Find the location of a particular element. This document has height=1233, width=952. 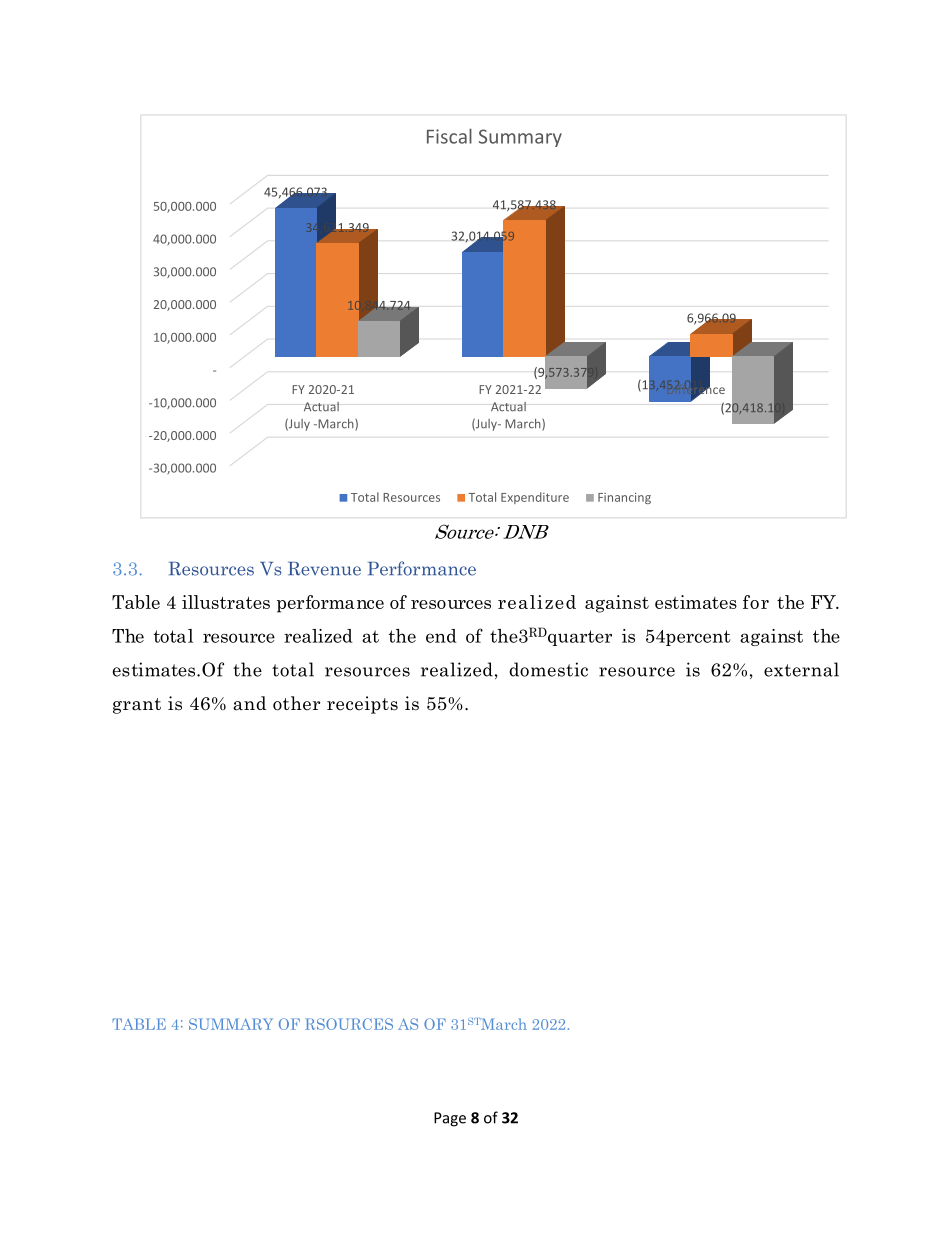

Page is located at coordinates (450, 1119).
